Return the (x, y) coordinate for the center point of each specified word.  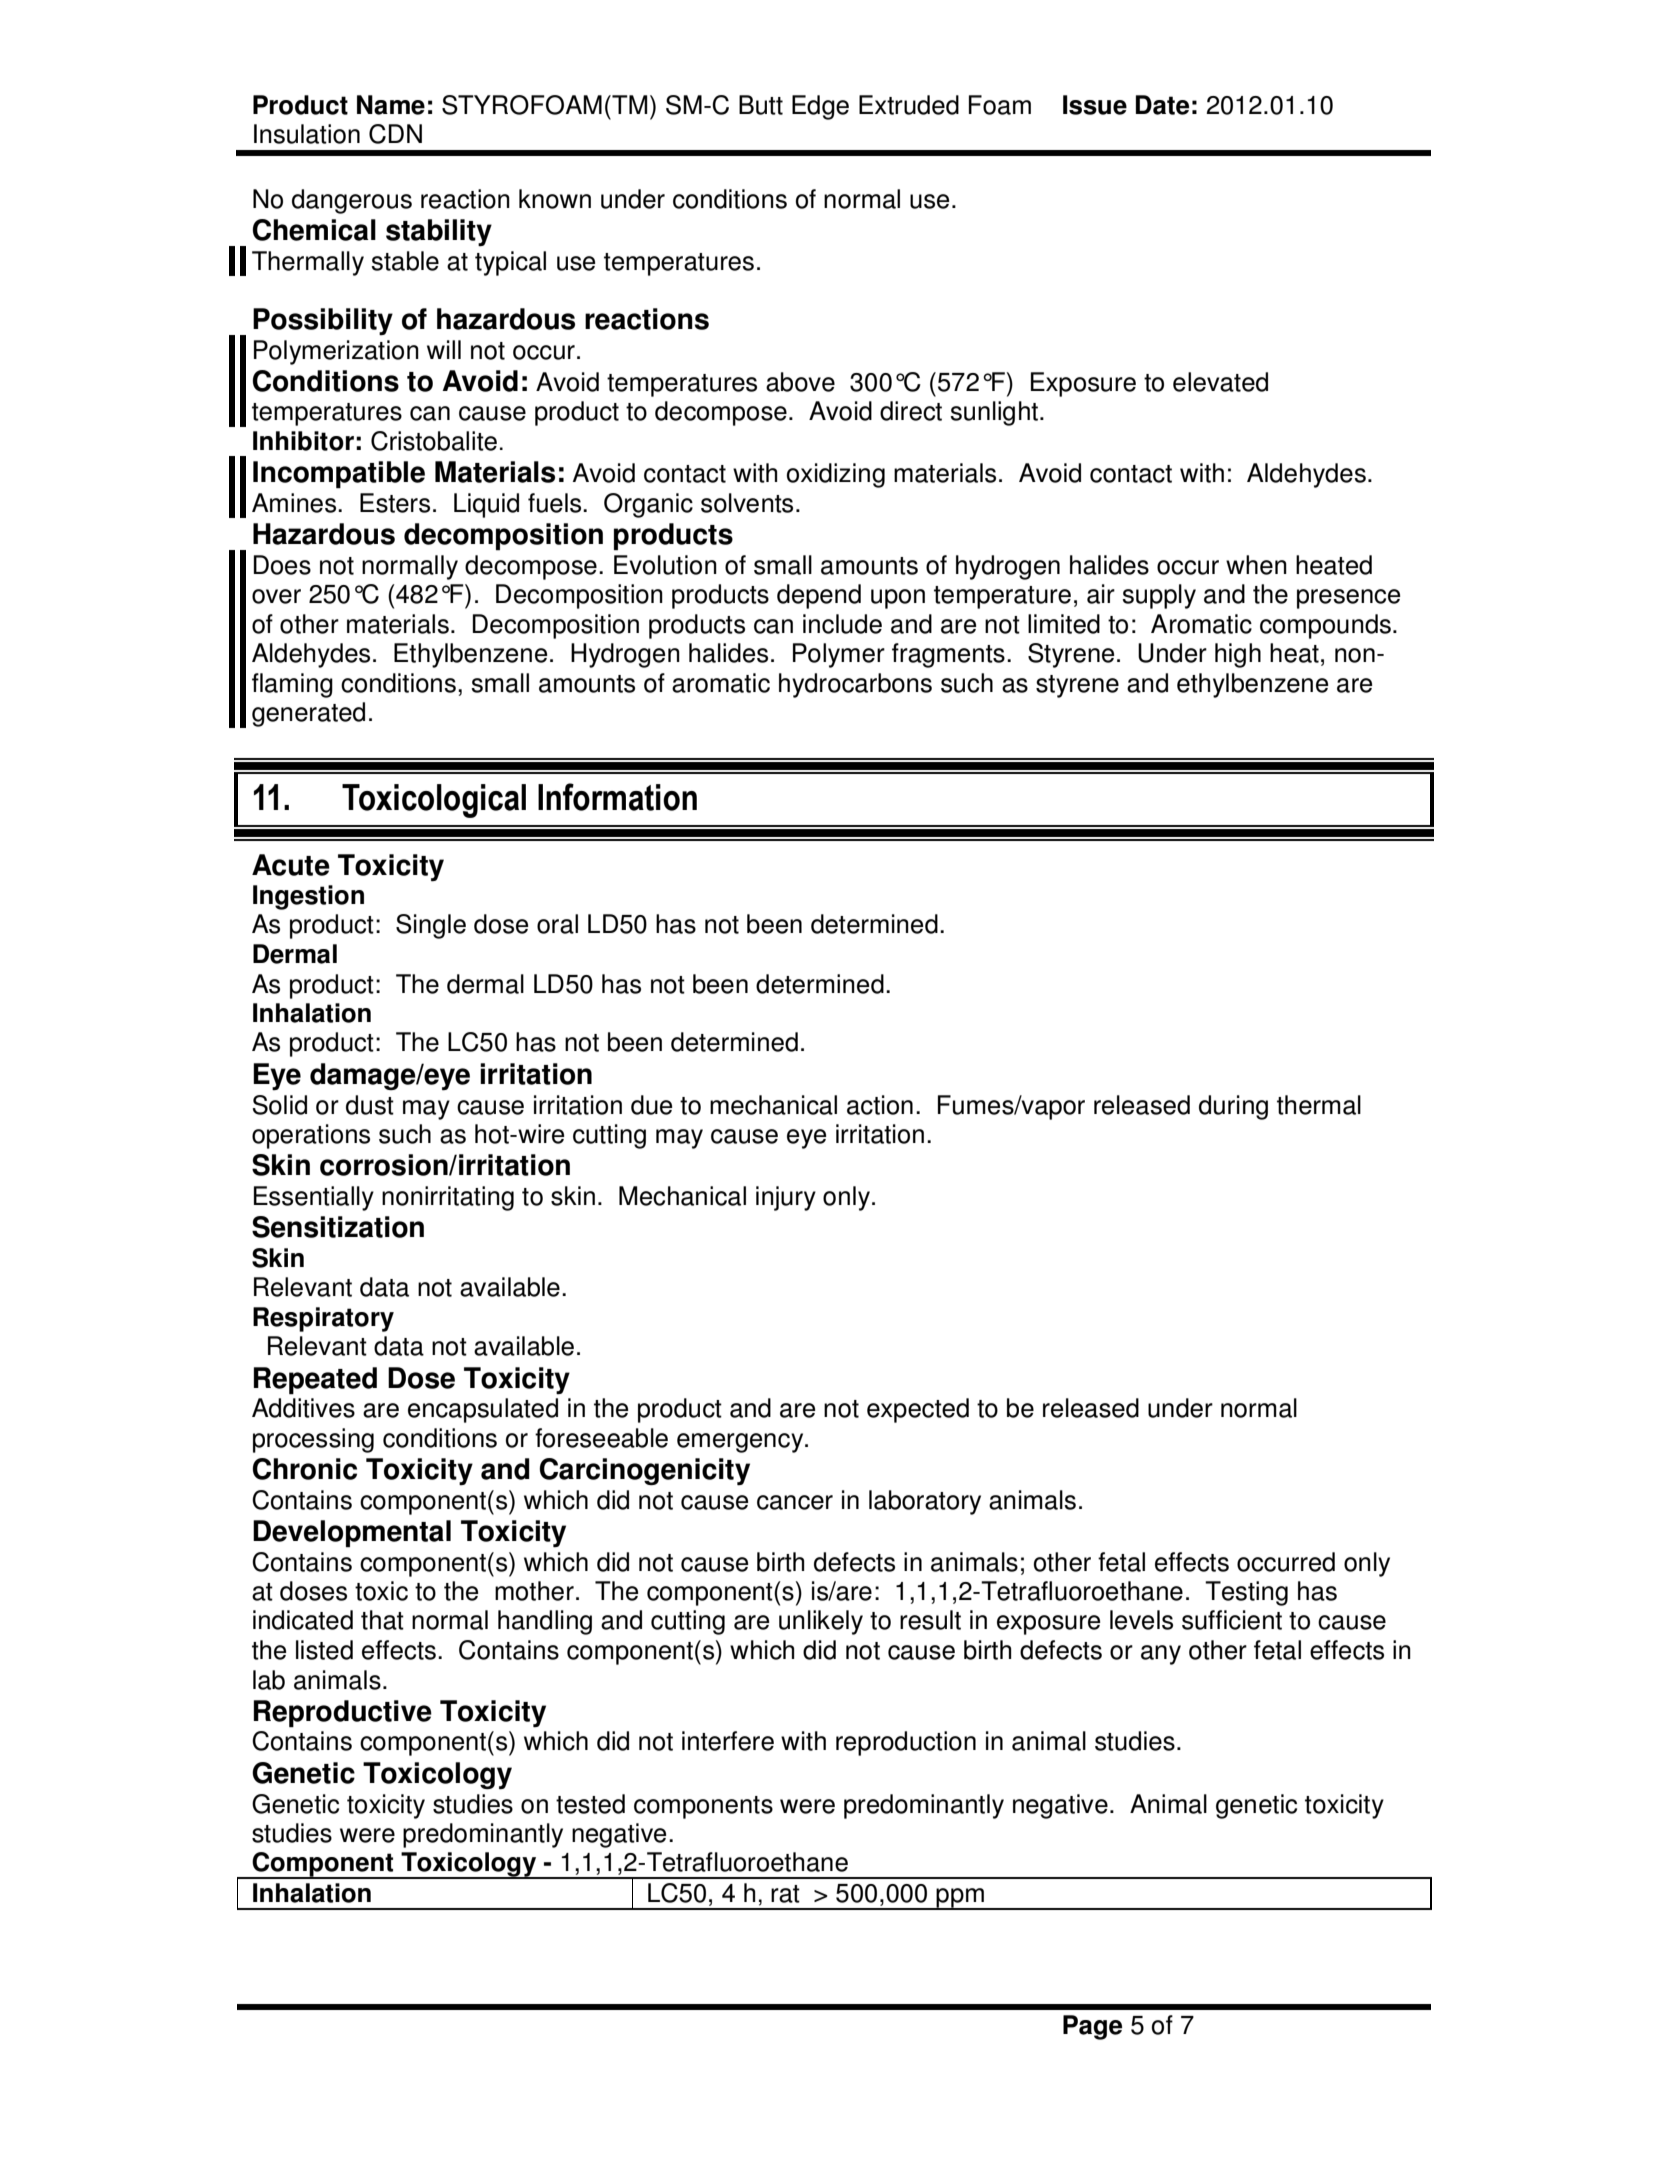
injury (786, 1198)
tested (590, 1804)
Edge (820, 107)
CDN (395, 134)
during (1233, 1107)
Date (1162, 105)
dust (370, 1105)
